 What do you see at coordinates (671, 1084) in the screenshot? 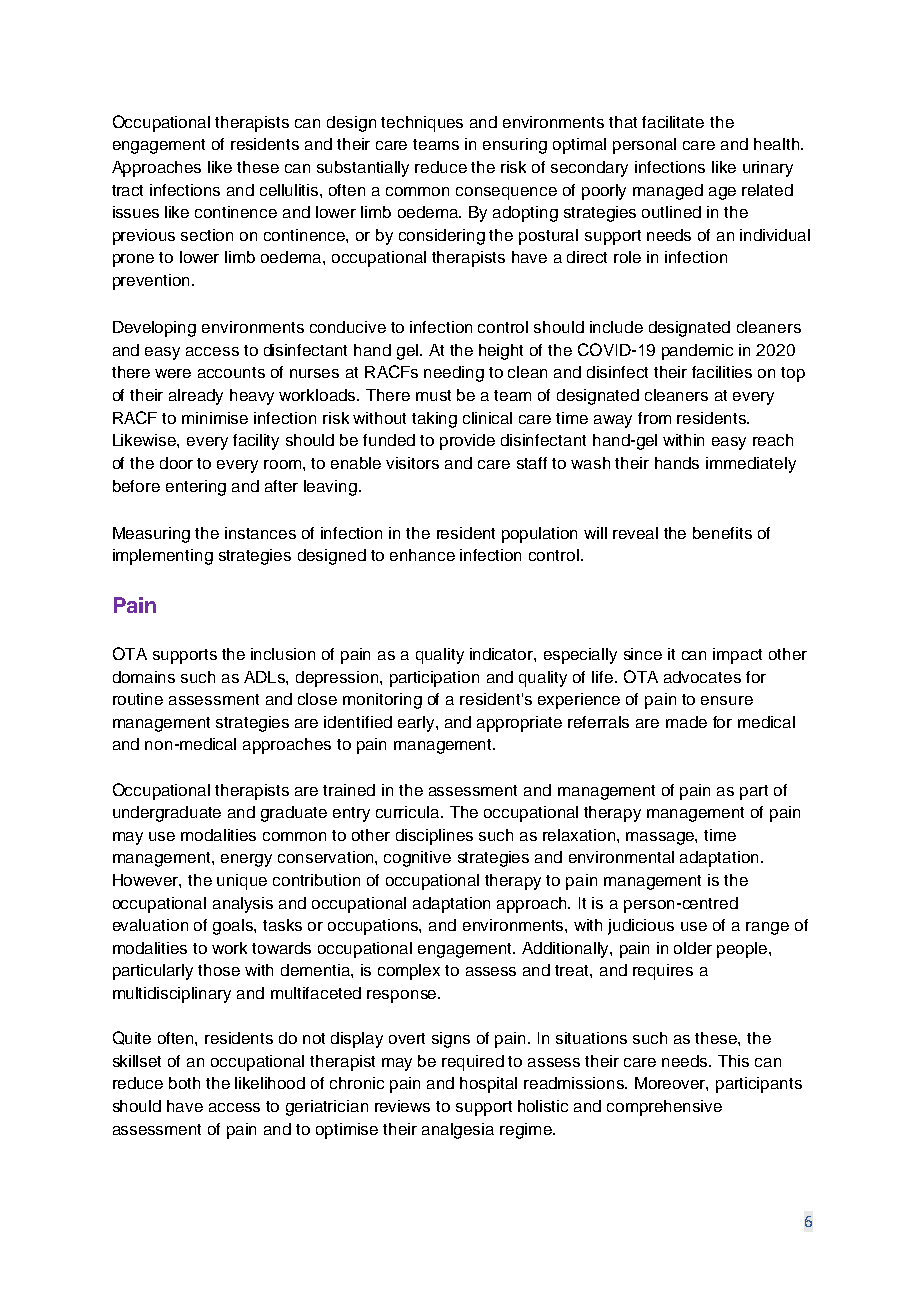
I see `Moreover` at bounding box center [671, 1084].
